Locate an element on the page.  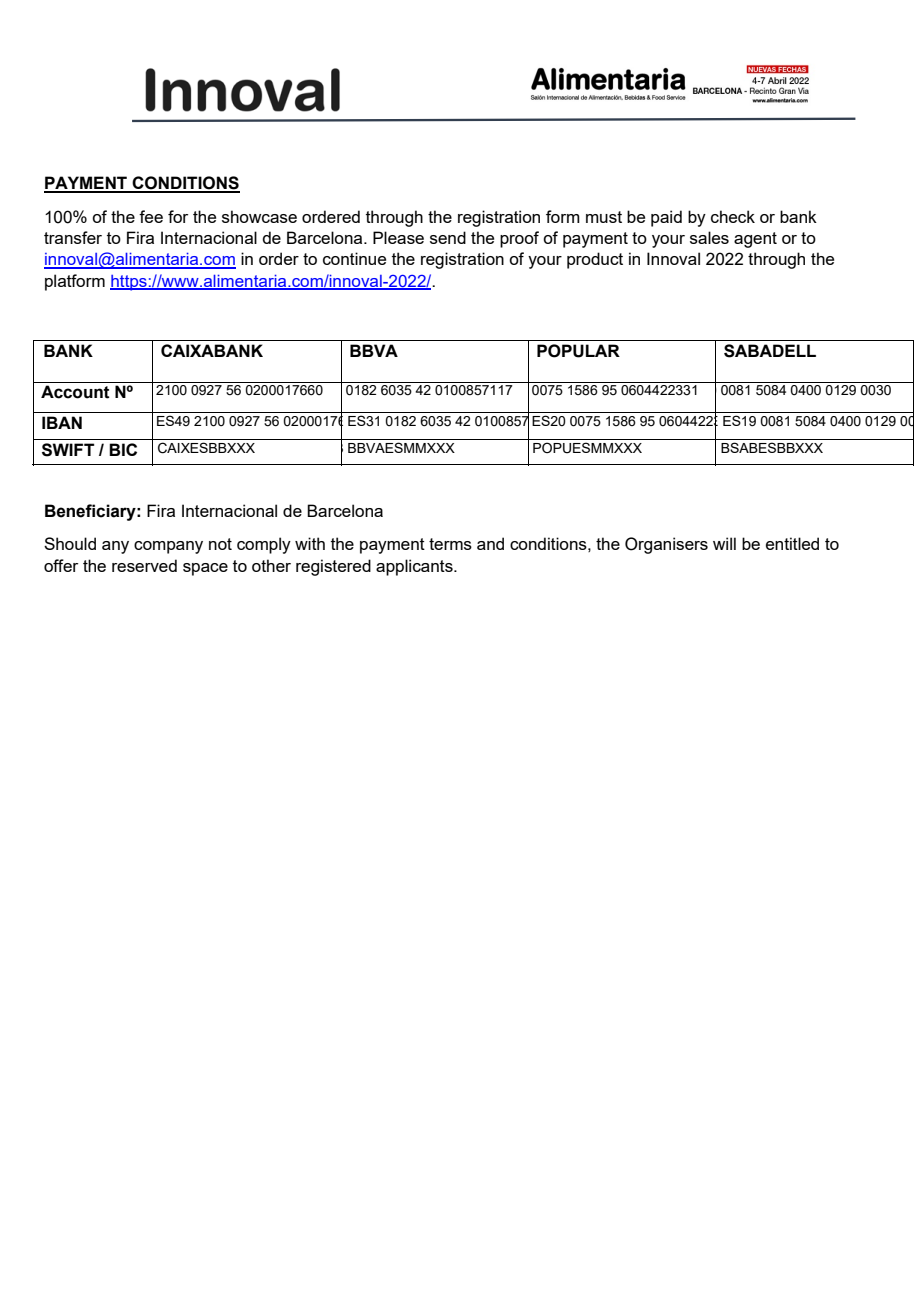
continue is located at coordinates (354, 258).
